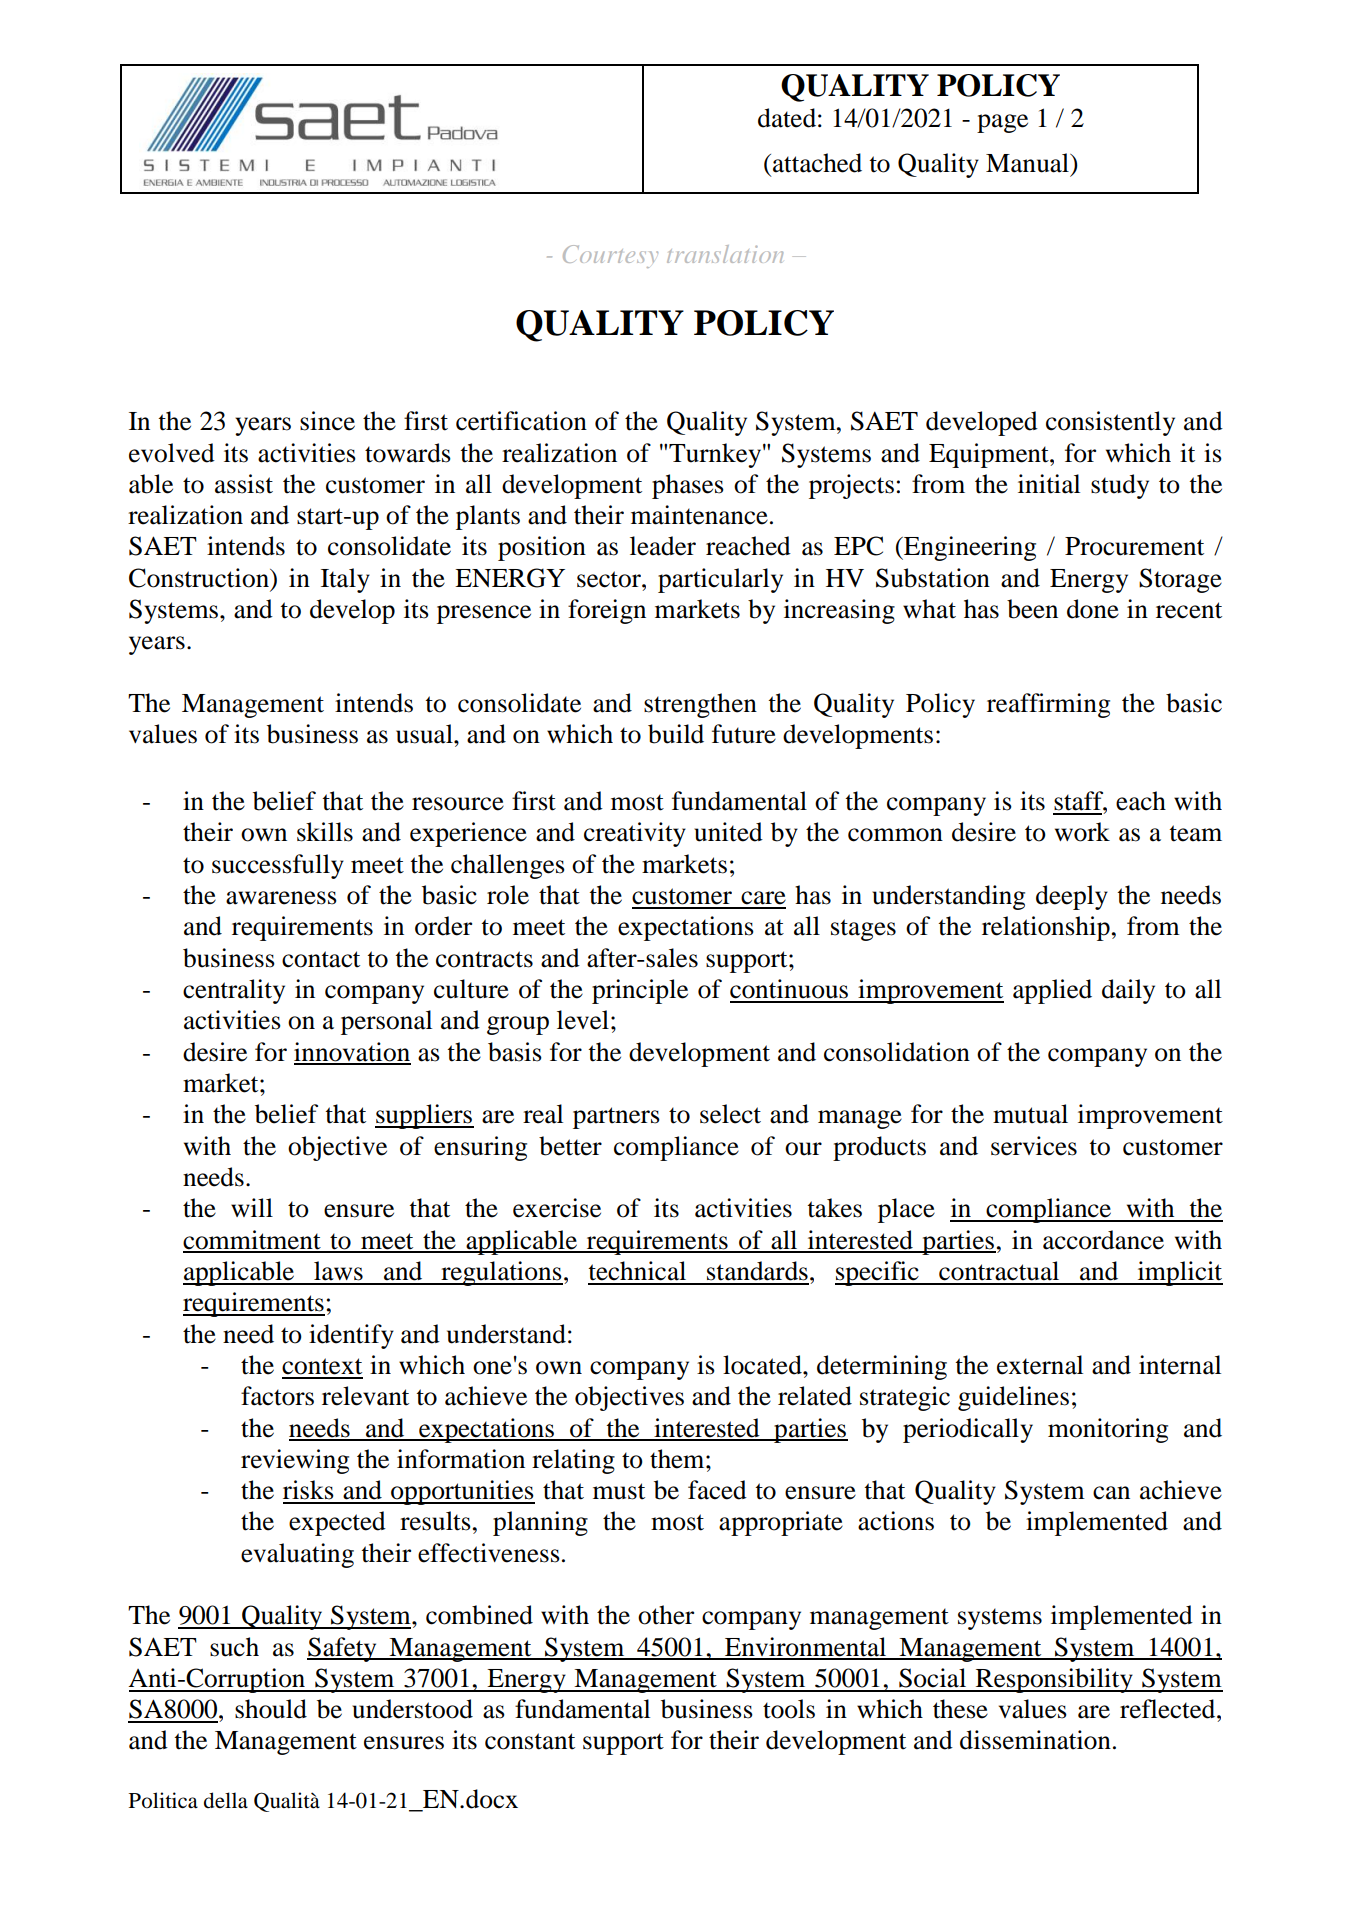  I want to click on should, so click(271, 1709).
